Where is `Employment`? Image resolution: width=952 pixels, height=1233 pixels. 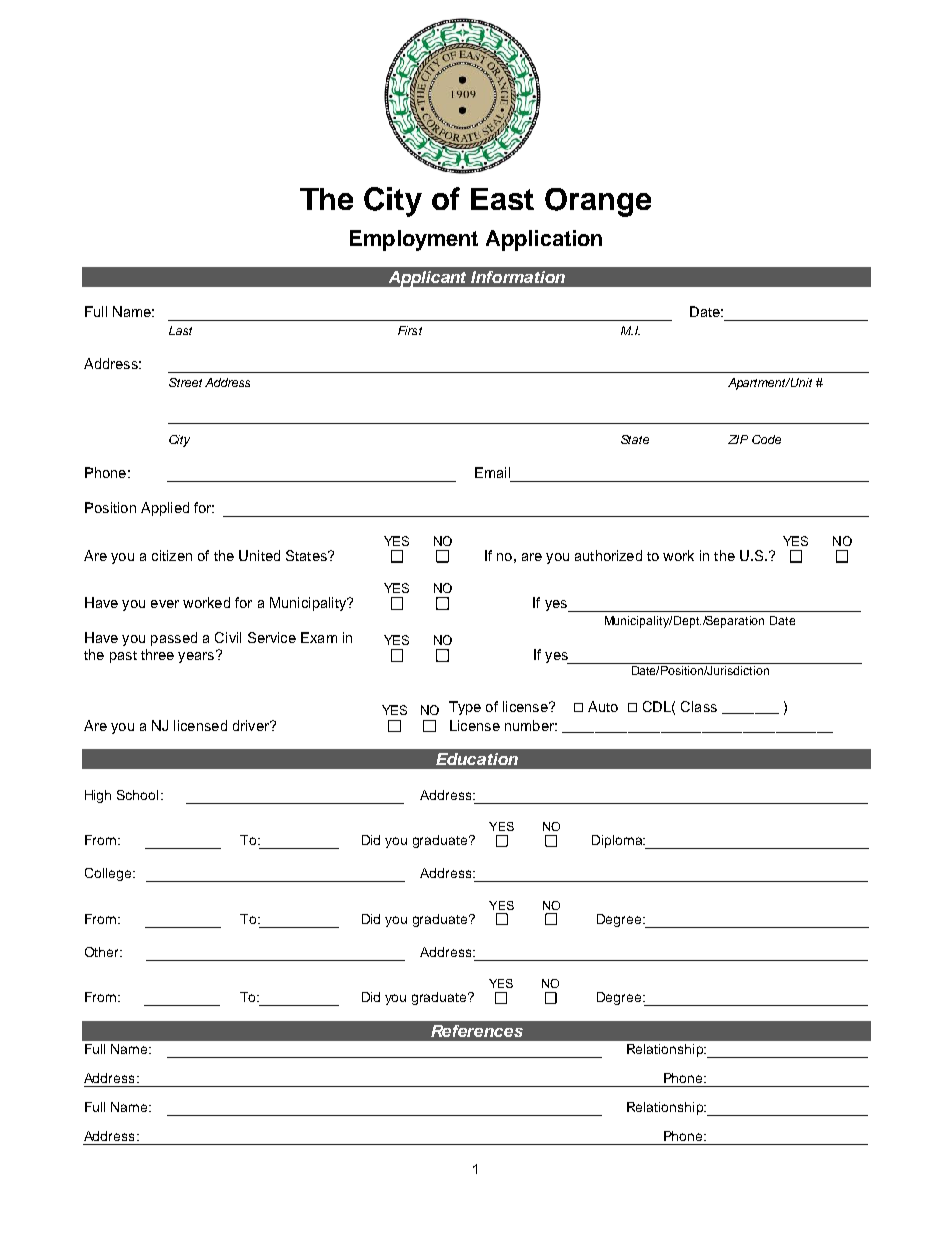
Employment is located at coordinates (414, 240).
